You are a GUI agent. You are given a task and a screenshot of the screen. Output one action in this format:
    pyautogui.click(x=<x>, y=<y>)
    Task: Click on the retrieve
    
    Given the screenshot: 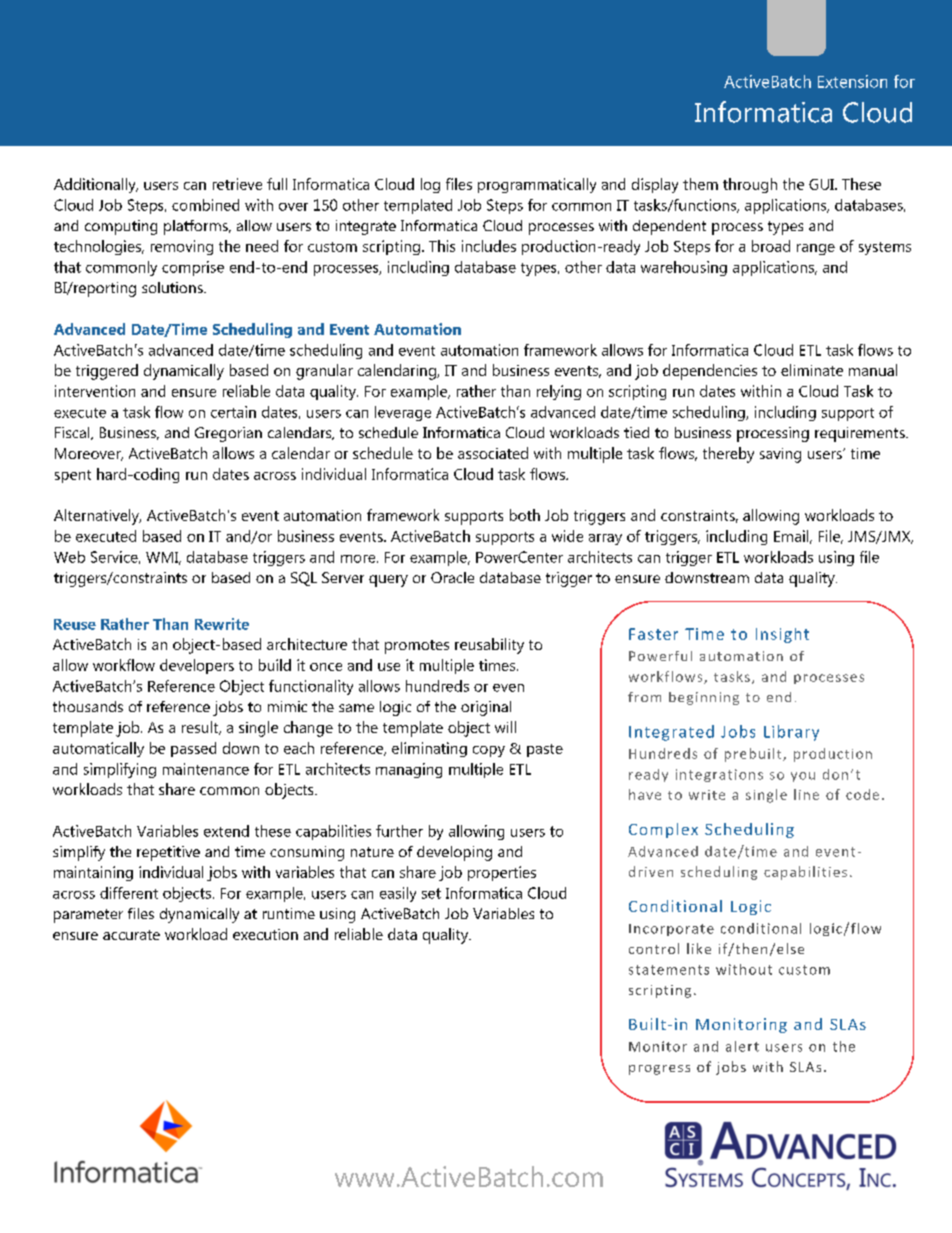 What is the action you would take?
    pyautogui.click(x=237, y=184)
